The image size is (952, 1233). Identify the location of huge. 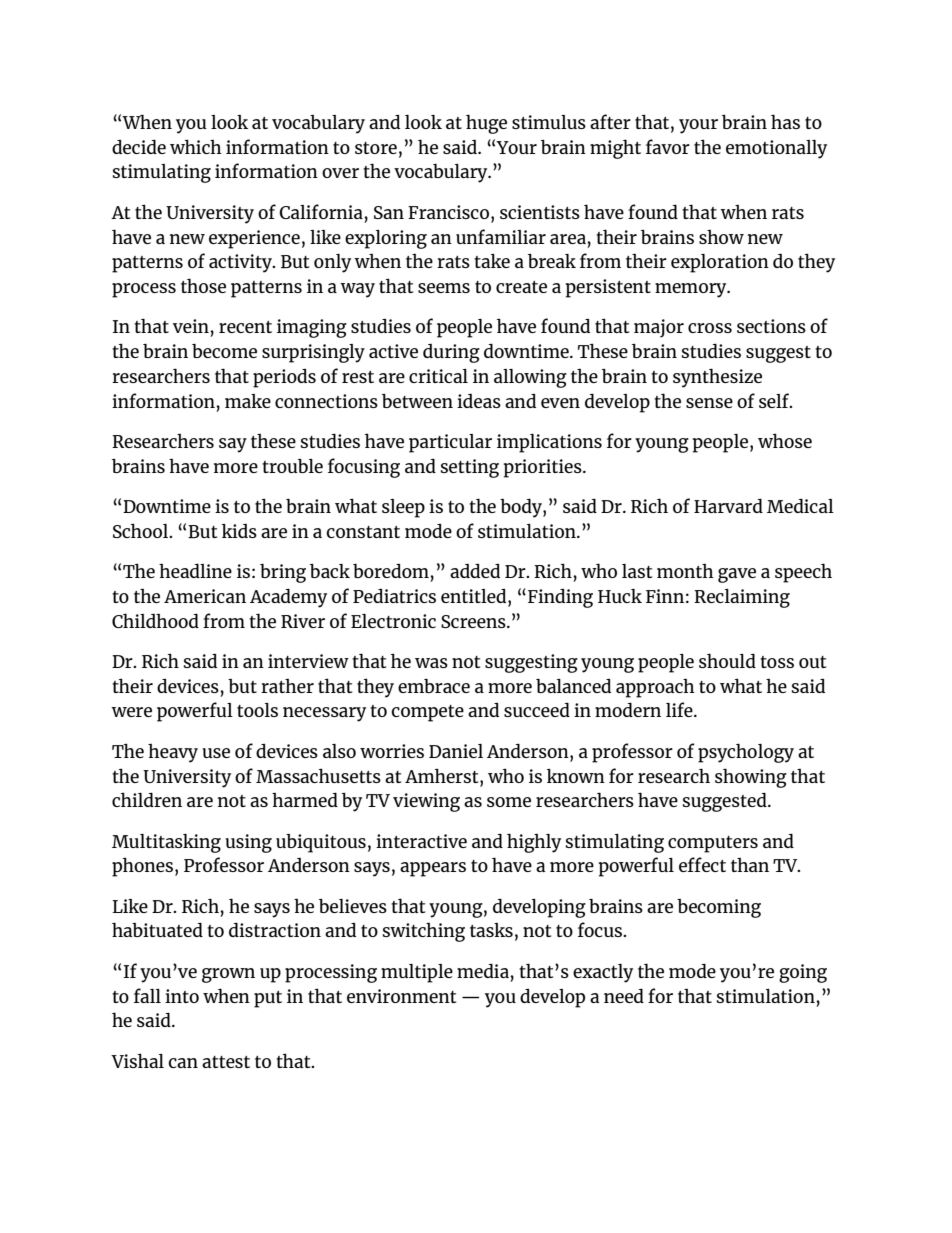
(486, 124).
